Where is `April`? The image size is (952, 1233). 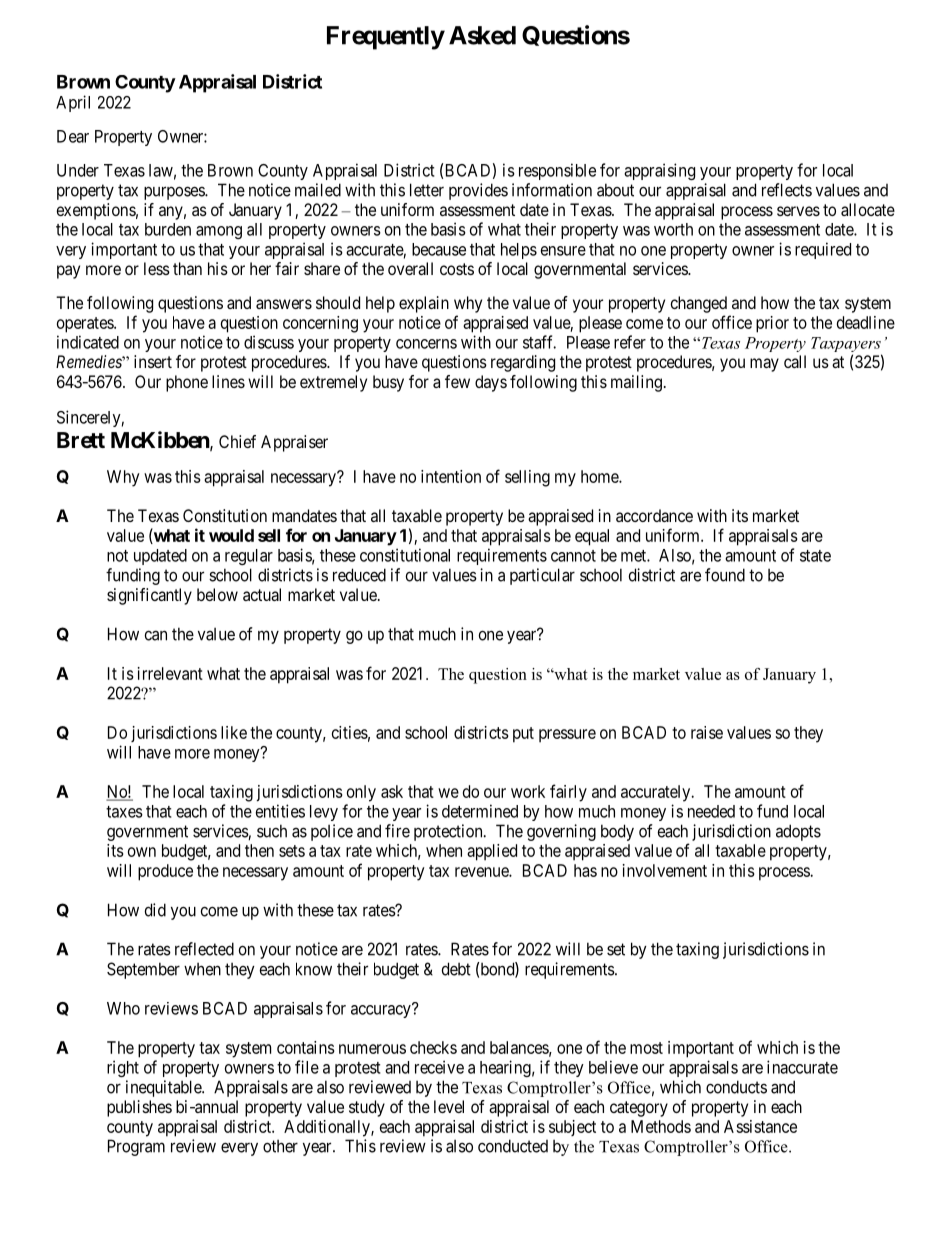 April is located at coordinates (73, 103).
